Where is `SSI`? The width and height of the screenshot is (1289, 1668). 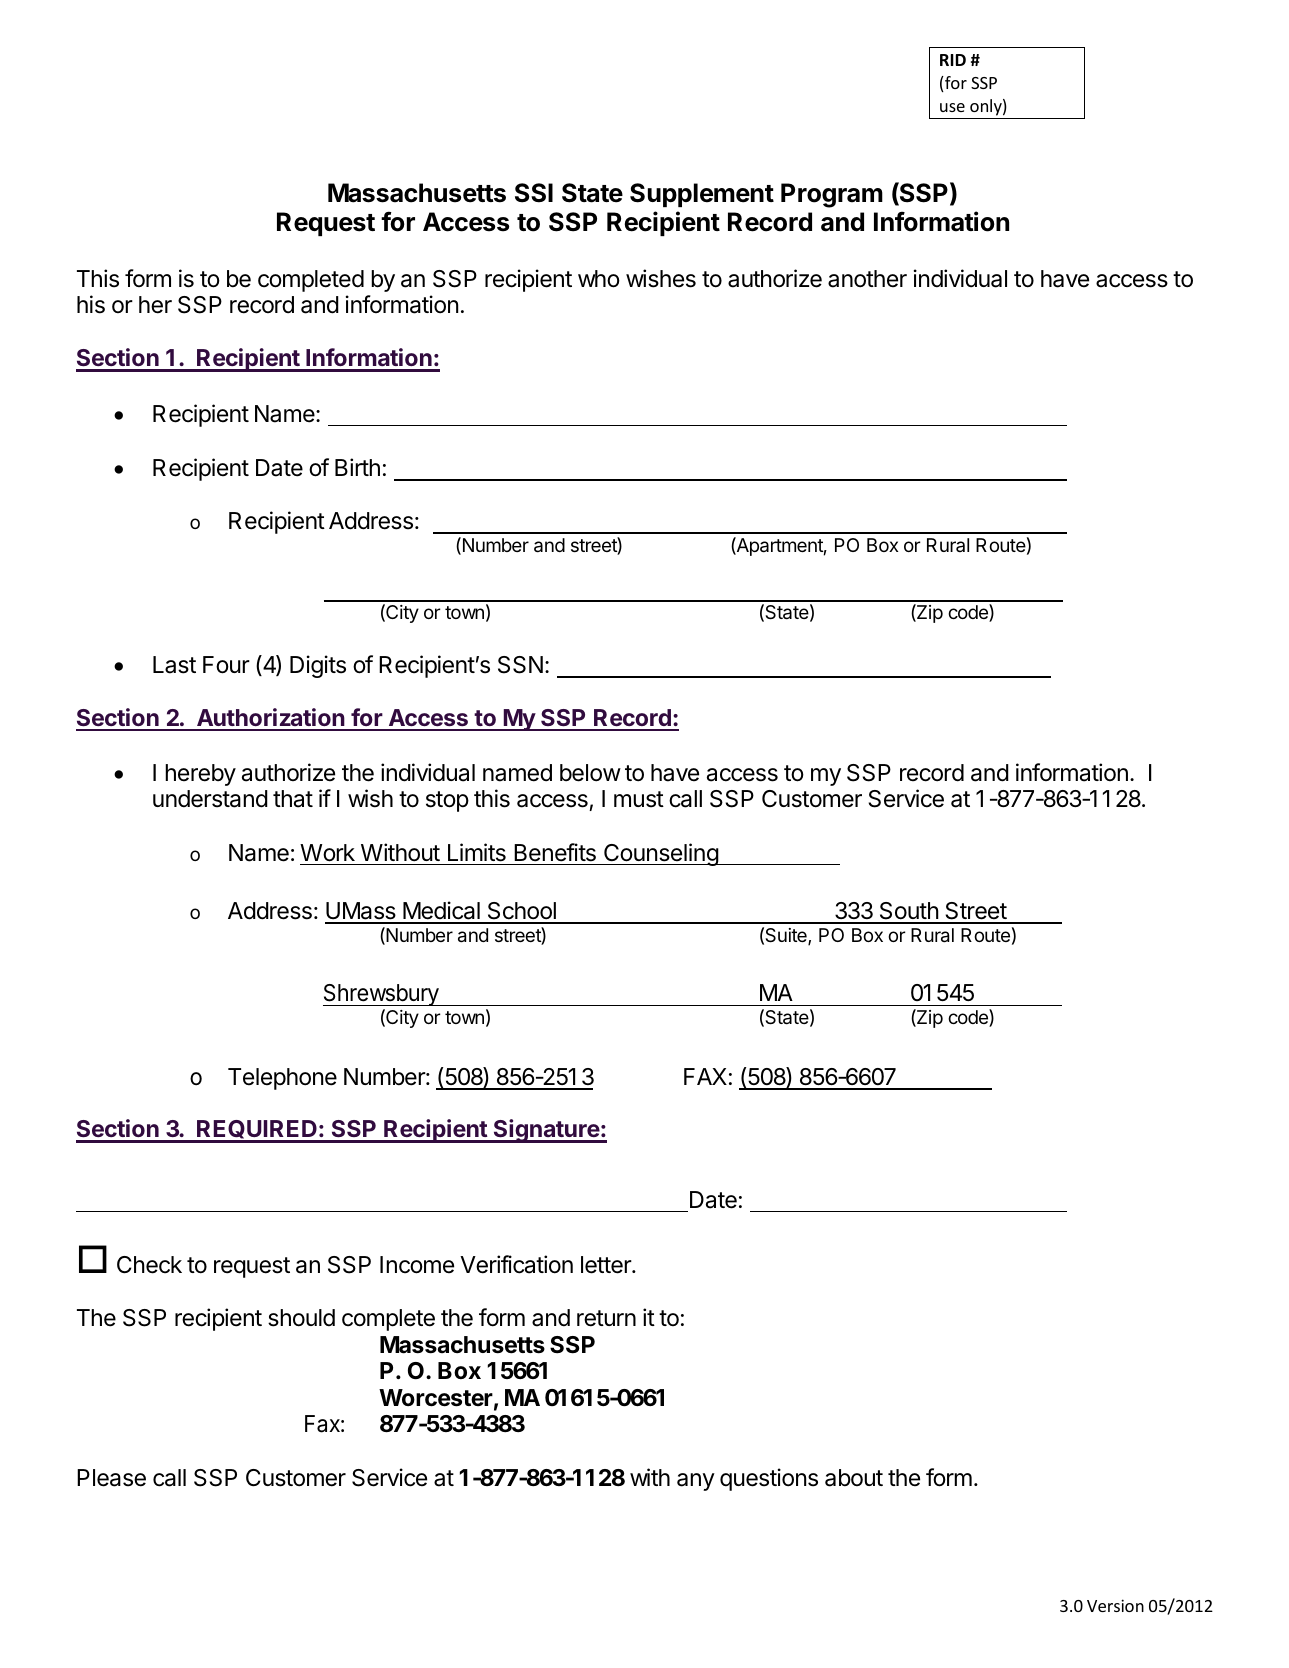 SSI is located at coordinates (534, 193).
